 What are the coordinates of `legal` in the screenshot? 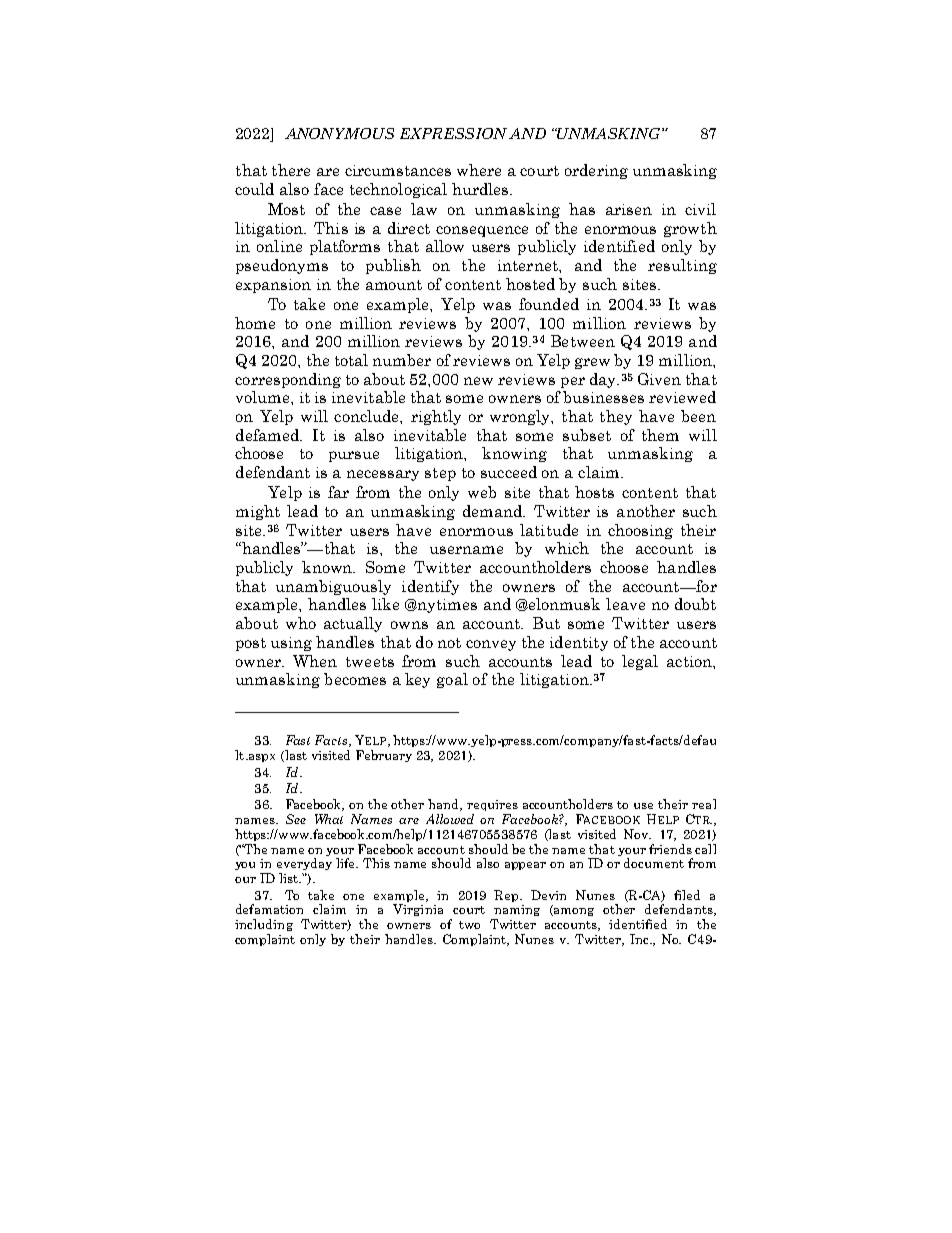 It's located at (640, 662).
